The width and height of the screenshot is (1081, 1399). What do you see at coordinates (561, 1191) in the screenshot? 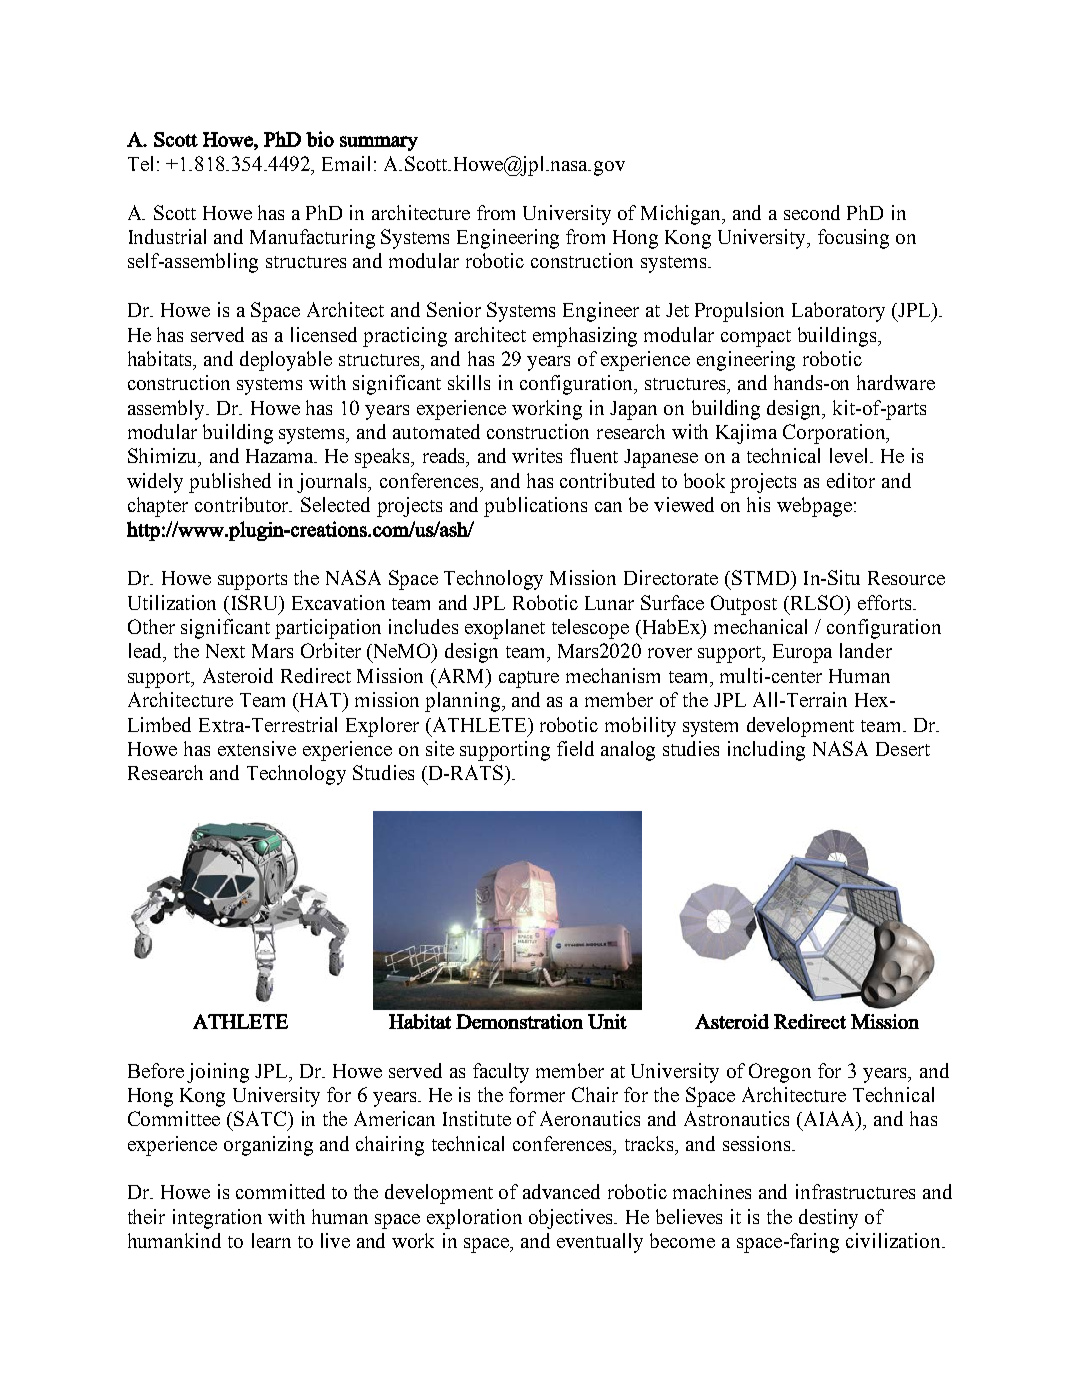
I see `advanced` at bounding box center [561, 1191].
